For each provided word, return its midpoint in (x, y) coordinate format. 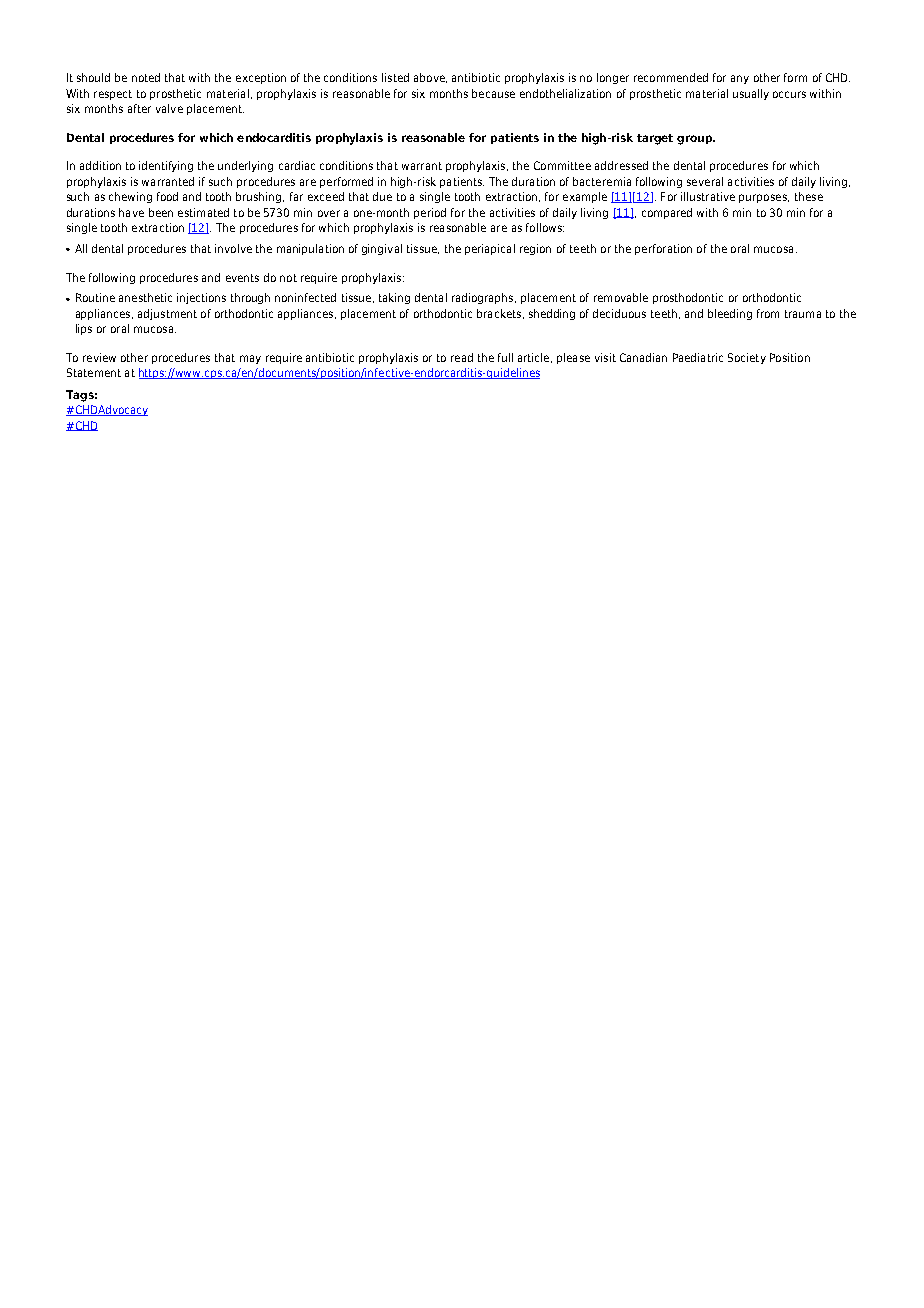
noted (146, 77)
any (740, 79)
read (462, 357)
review (99, 357)
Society (747, 358)
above (430, 78)
